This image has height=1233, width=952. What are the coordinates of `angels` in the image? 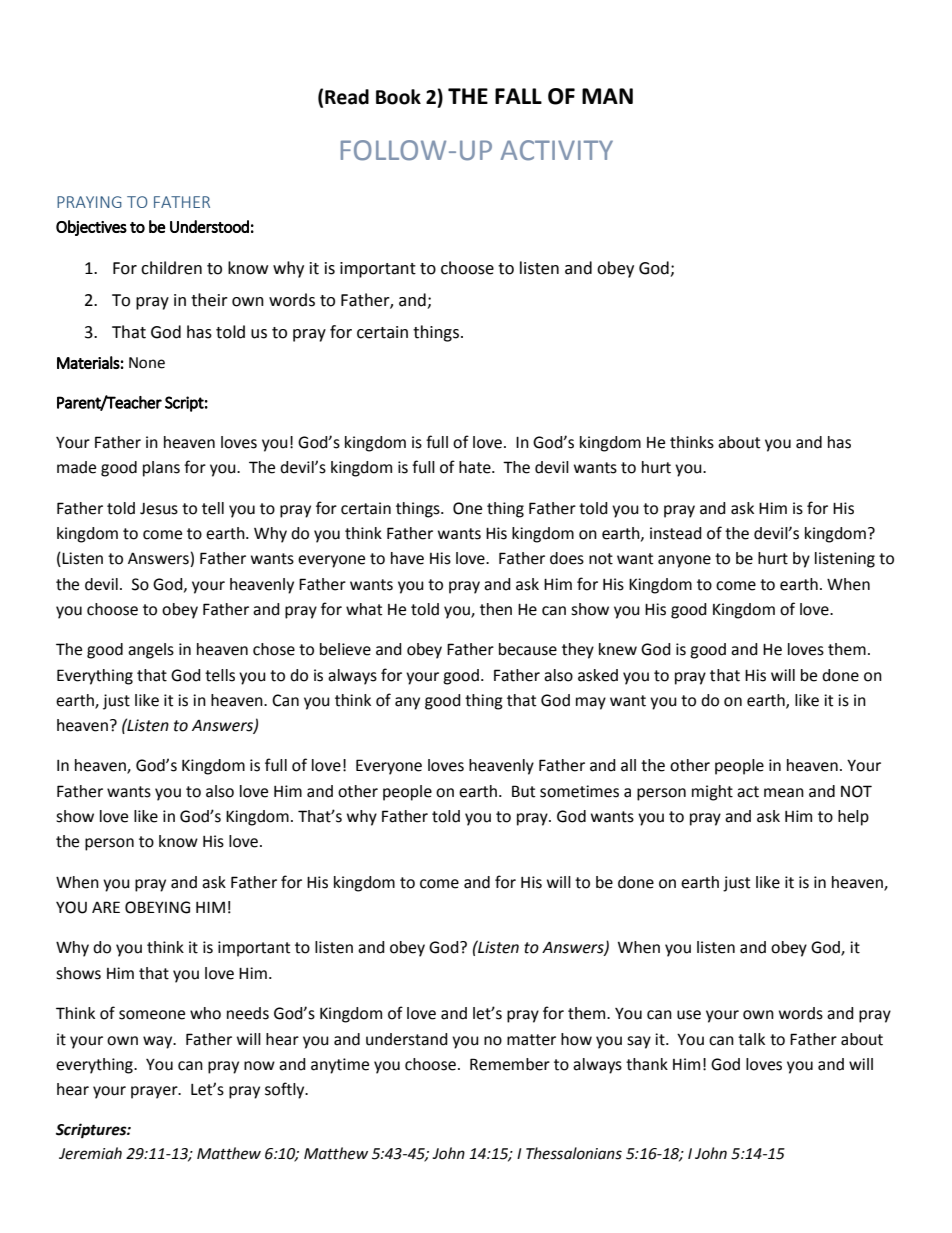 It's located at (151, 651).
